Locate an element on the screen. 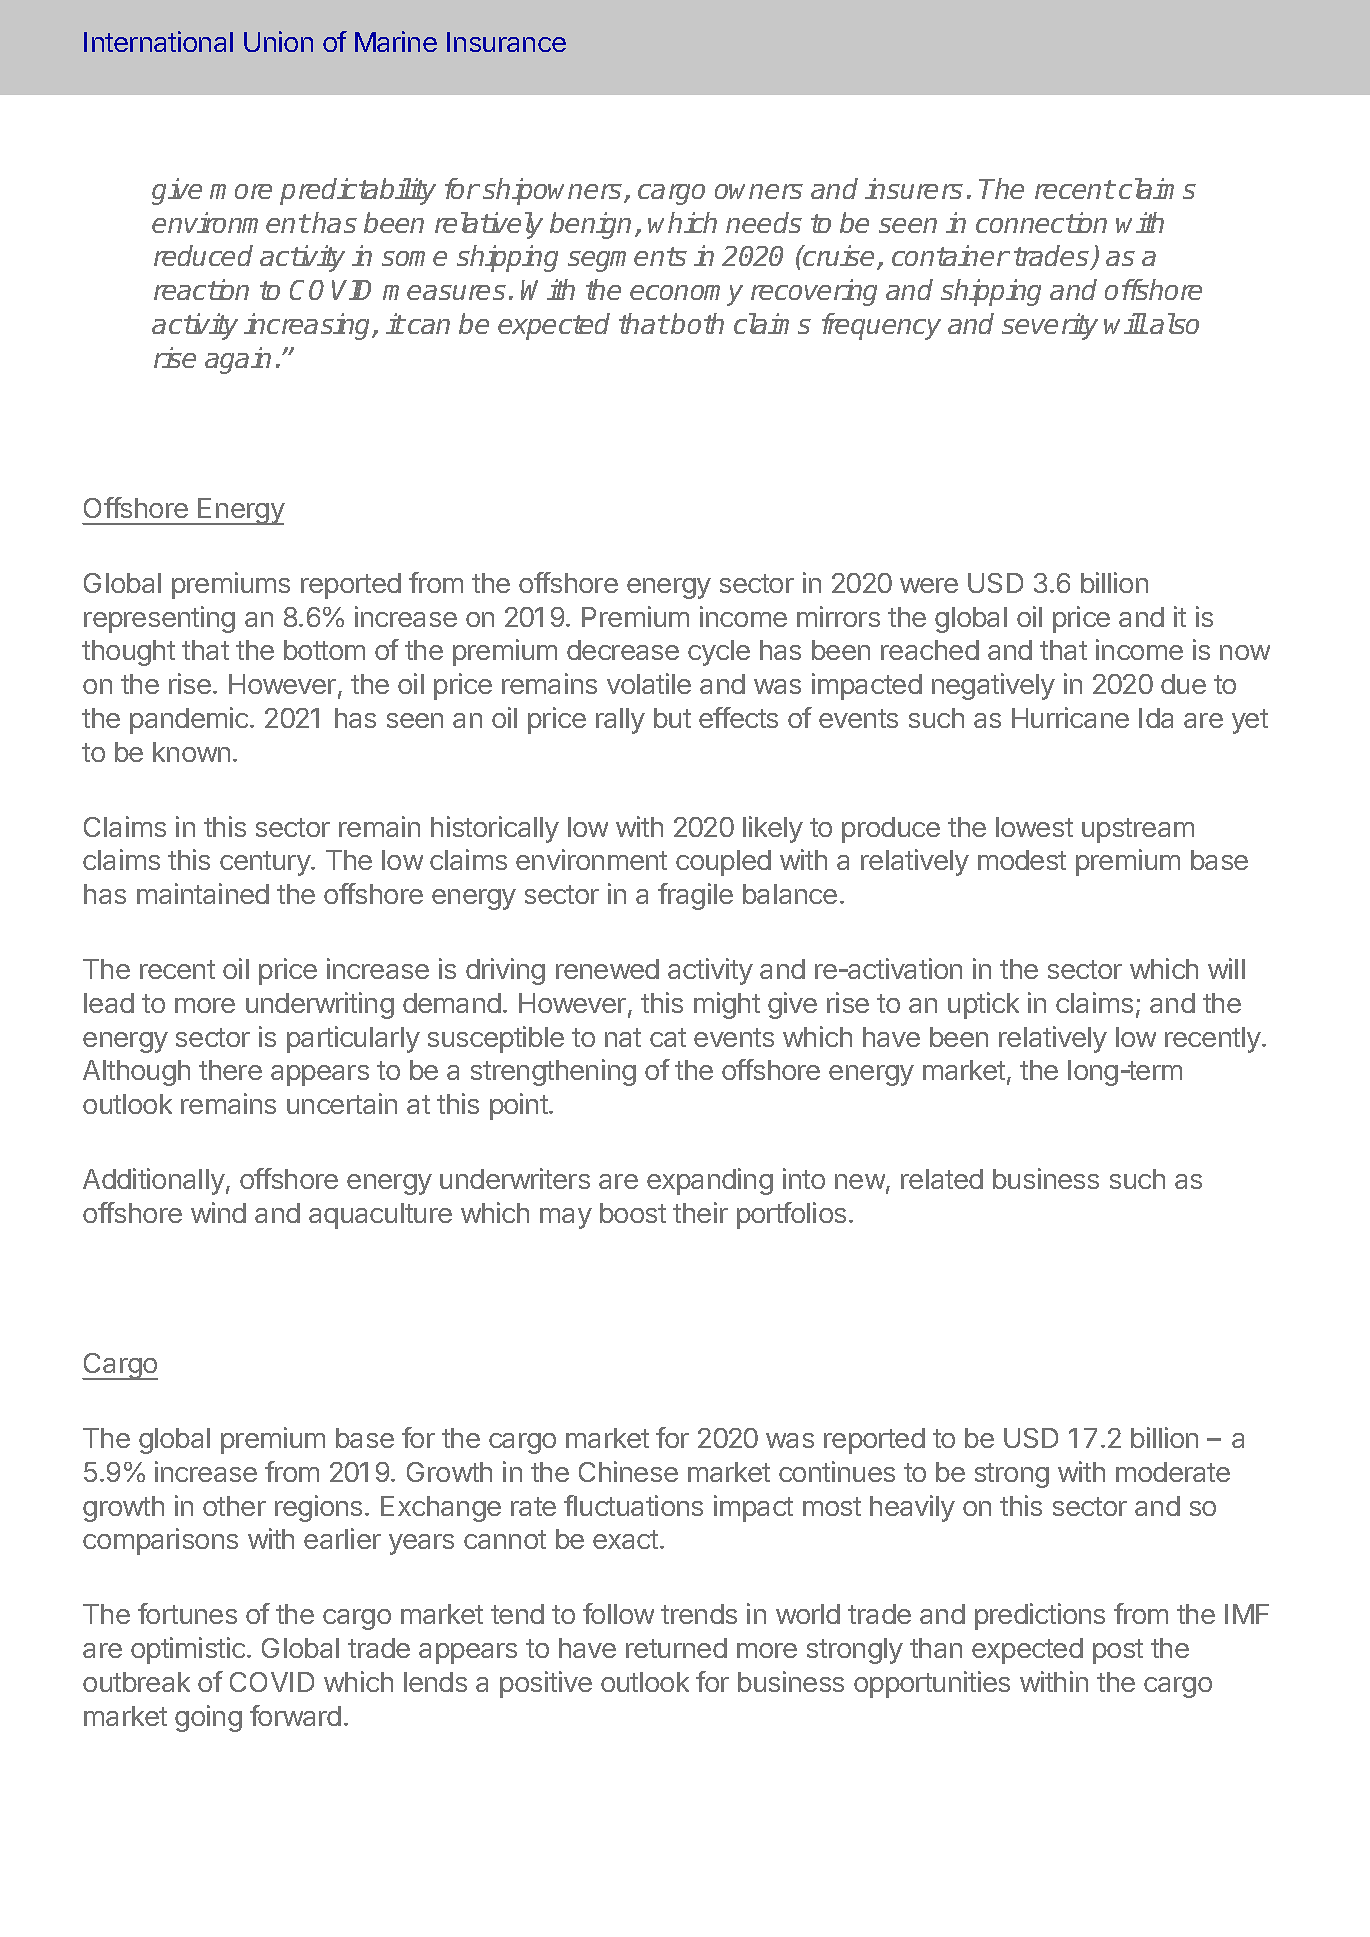  Union is located at coordinates (278, 41).
